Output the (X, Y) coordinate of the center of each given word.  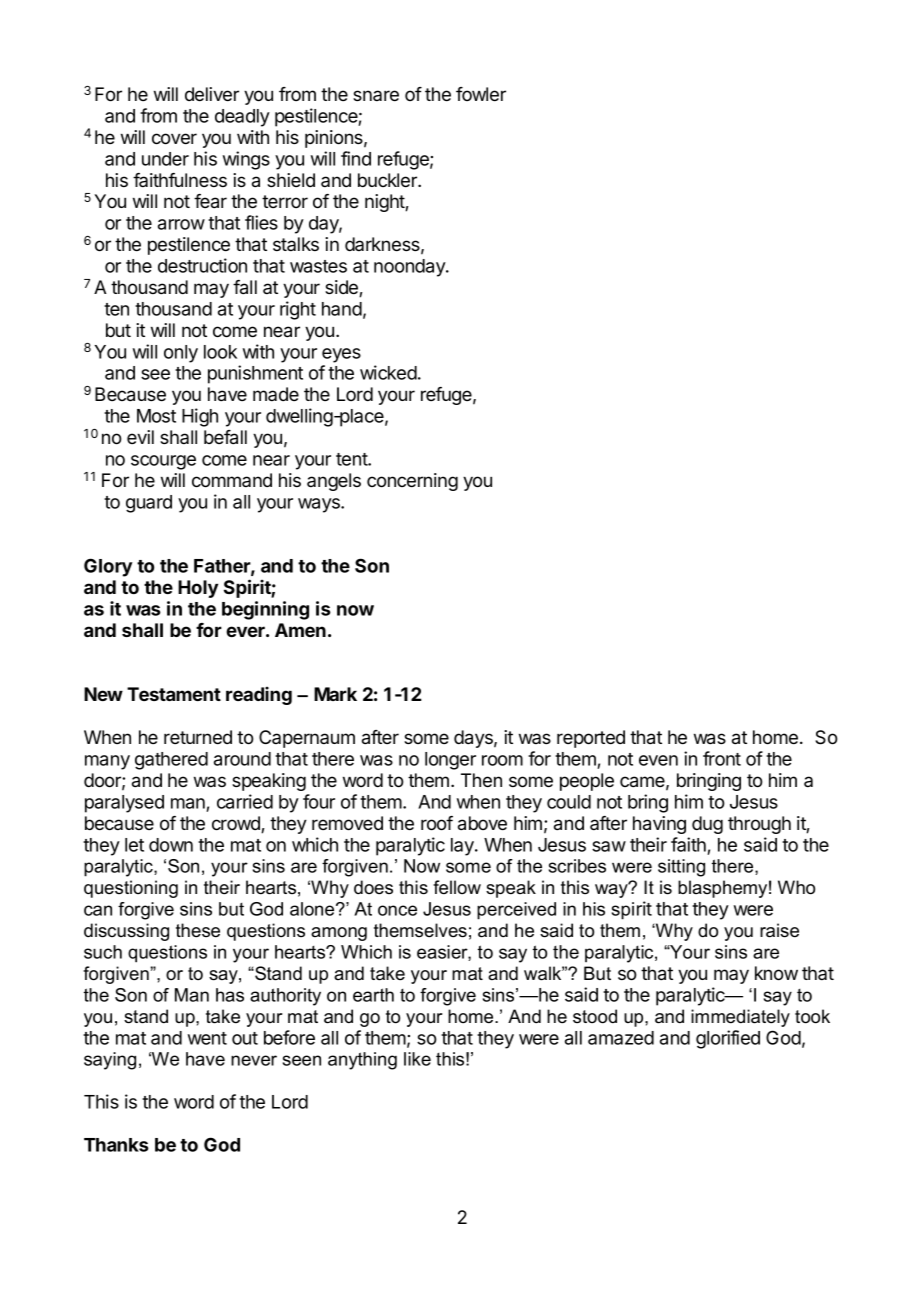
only (181, 354)
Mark (335, 694)
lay (463, 847)
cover (174, 139)
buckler (388, 180)
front (722, 758)
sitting (681, 868)
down (171, 845)
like (417, 1059)
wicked (388, 372)
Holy (198, 589)
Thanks (116, 1145)
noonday (410, 268)
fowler (481, 94)
